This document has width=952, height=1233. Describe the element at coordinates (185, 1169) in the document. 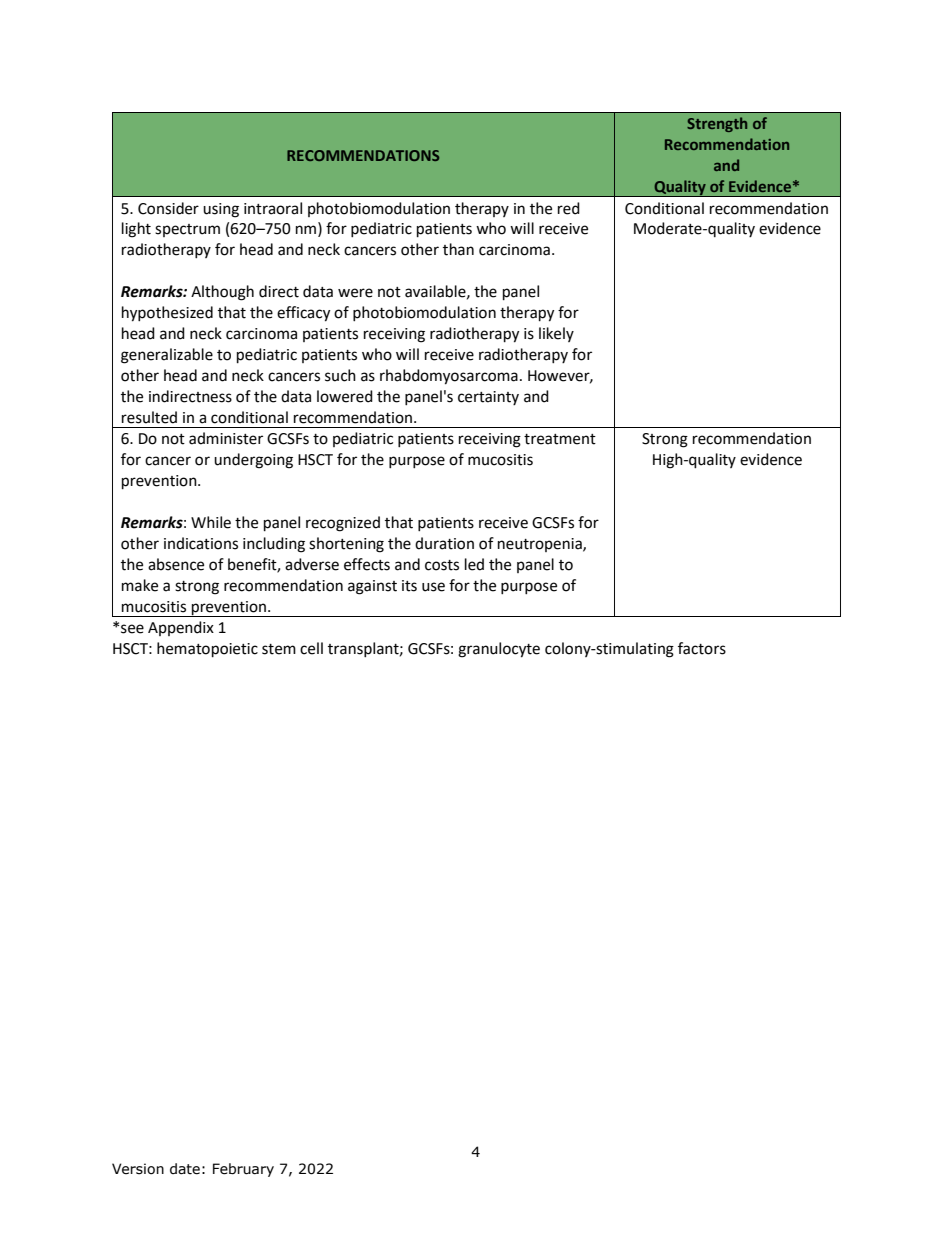

I see `date` at that location.
